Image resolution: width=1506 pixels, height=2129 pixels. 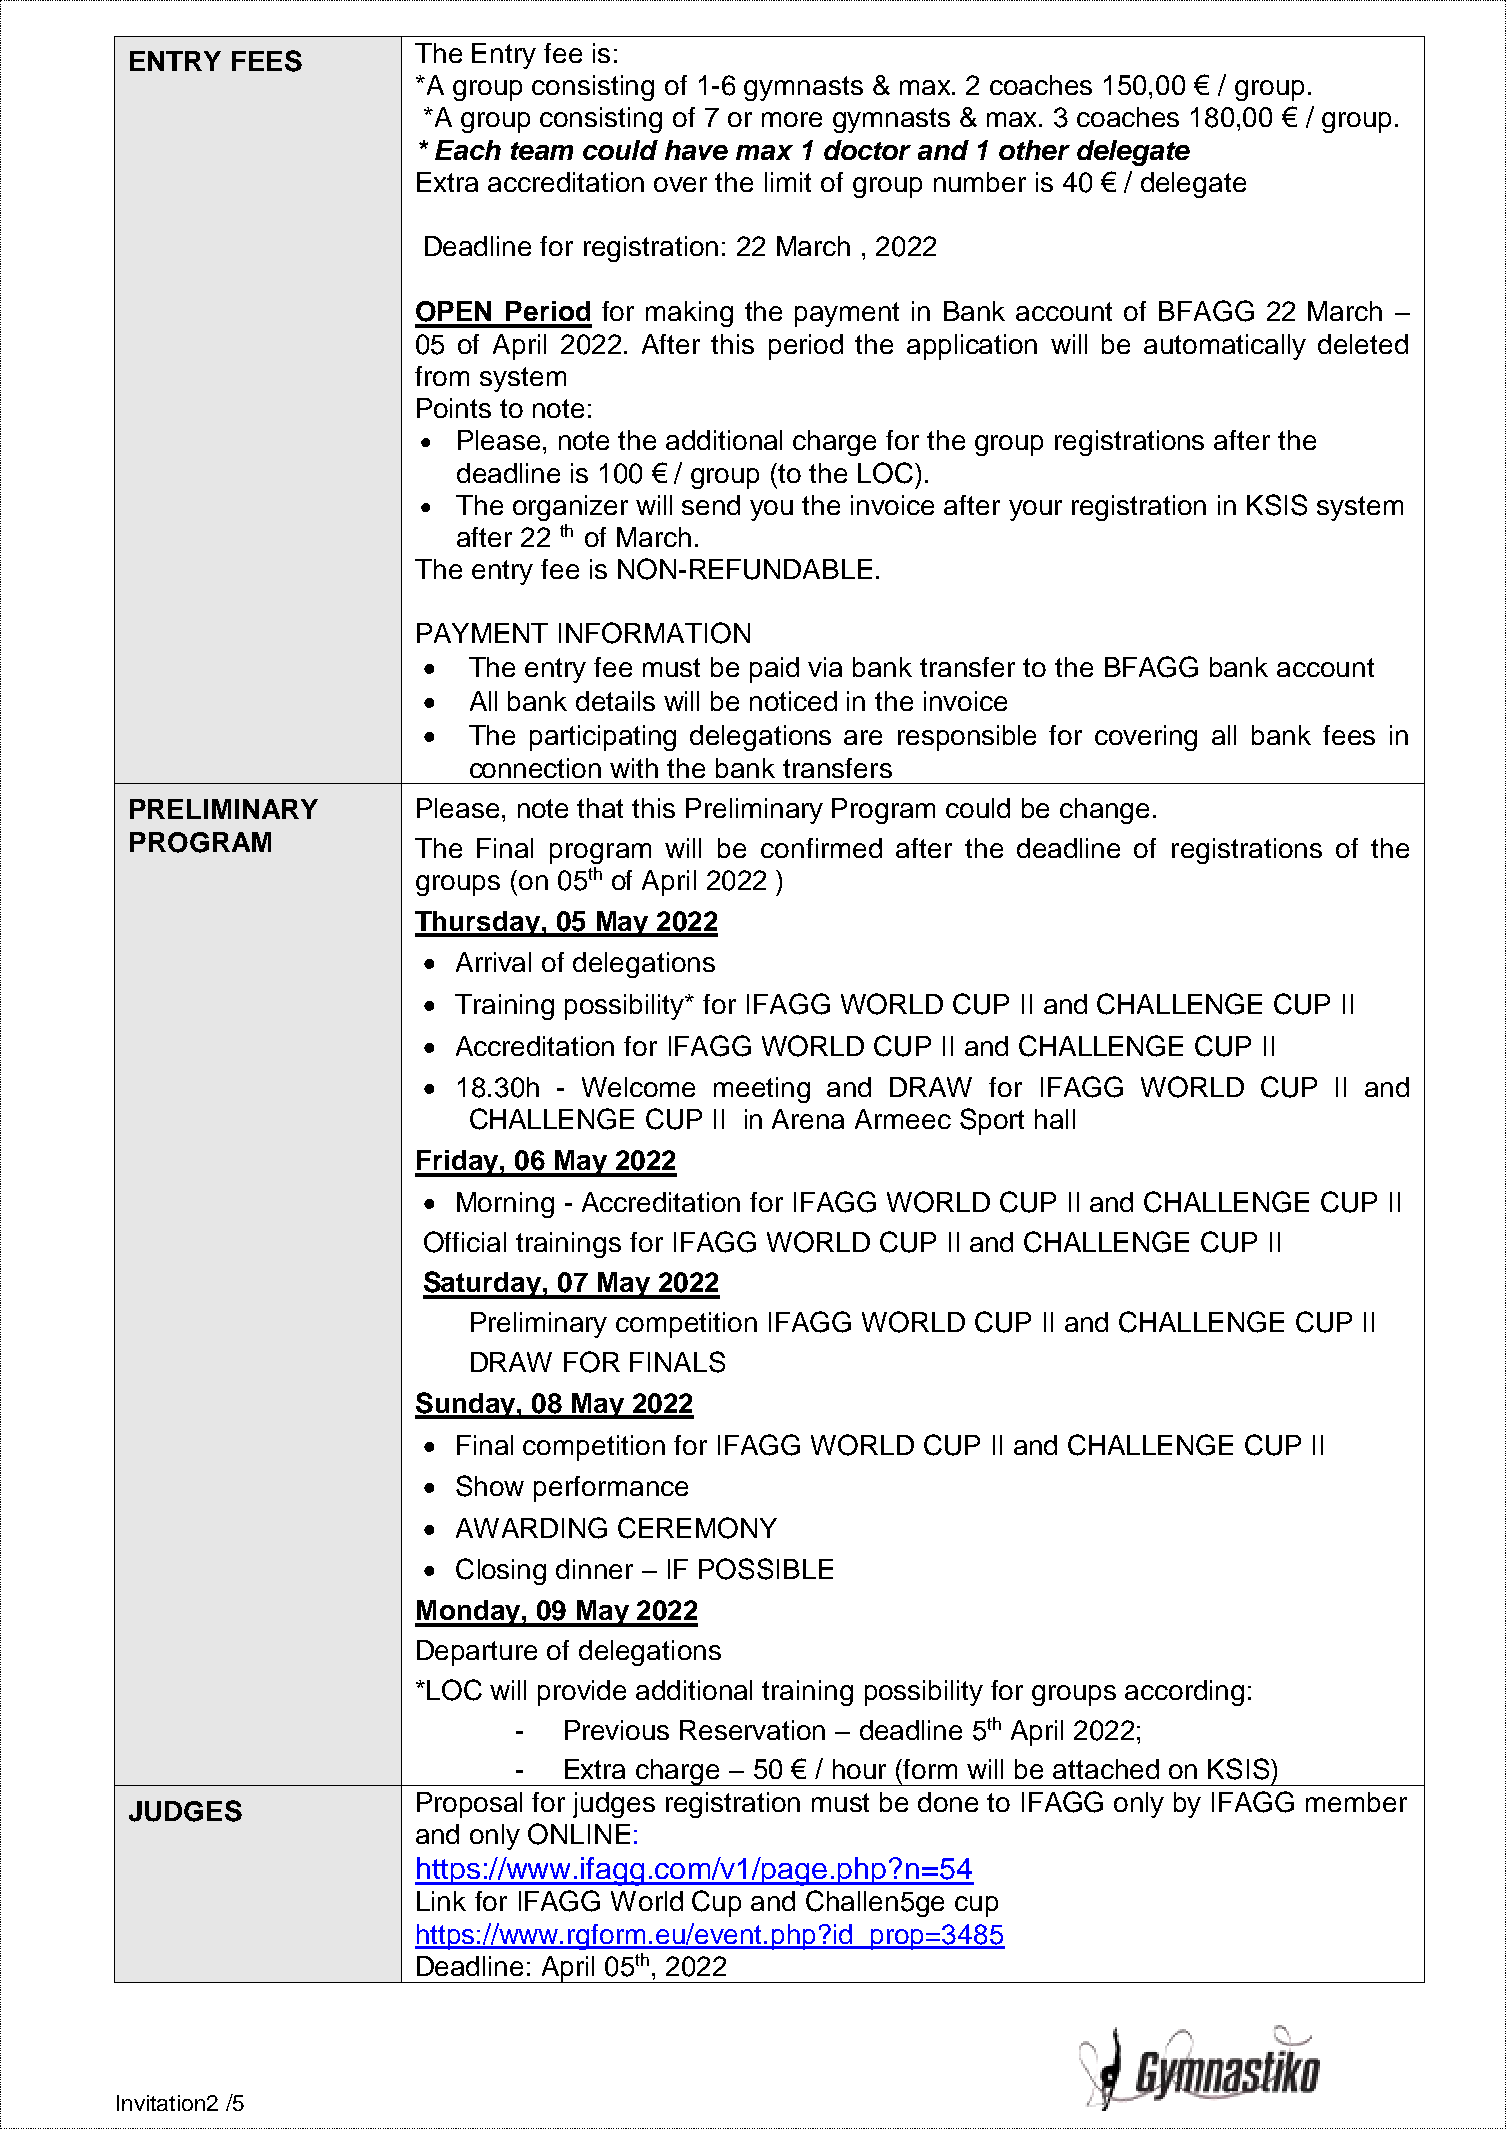 What do you see at coordinates (490, 1486) in the image?
I see `Show` at bounding box center [490, 1486].
